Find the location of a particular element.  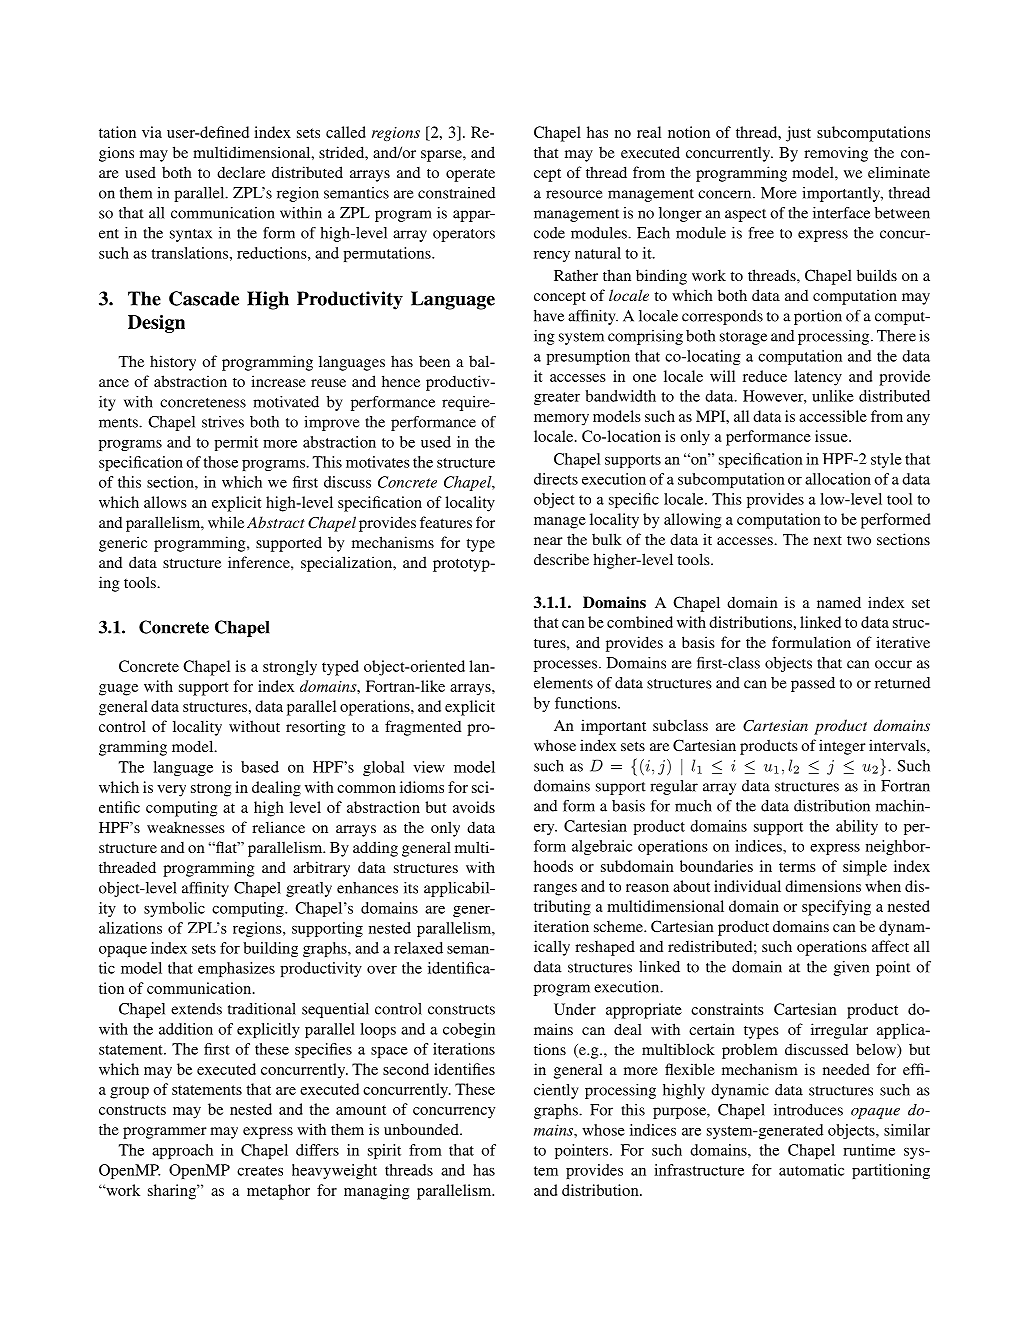

operate is located at coordinates (470, 175).
